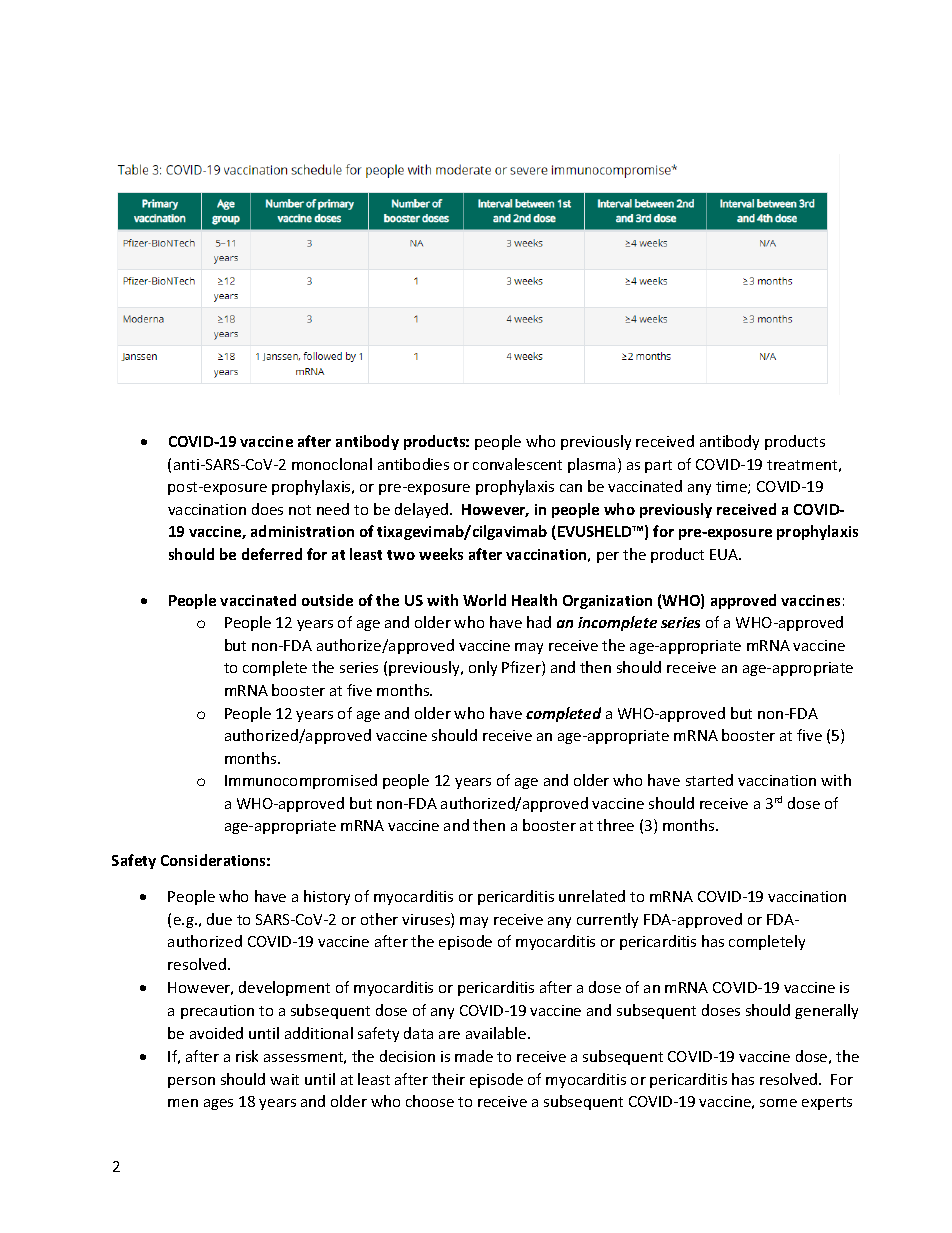 The image size is (952, 1233). What do you see at coordinates (571, 488) in the screenshot?
I see `can` at bounding box center [571, 488].
